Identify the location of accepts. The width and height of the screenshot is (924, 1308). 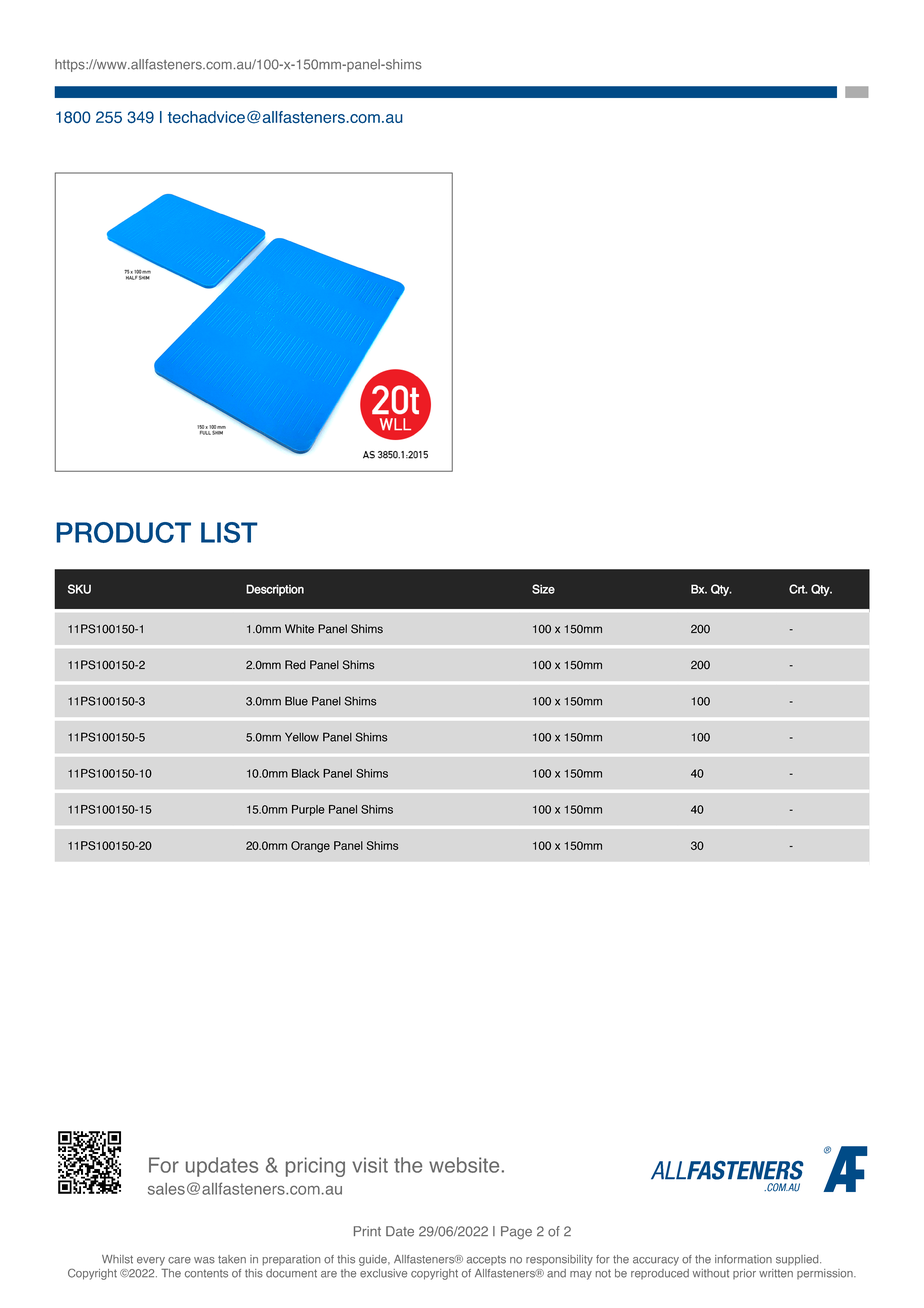
(486, 1260).
